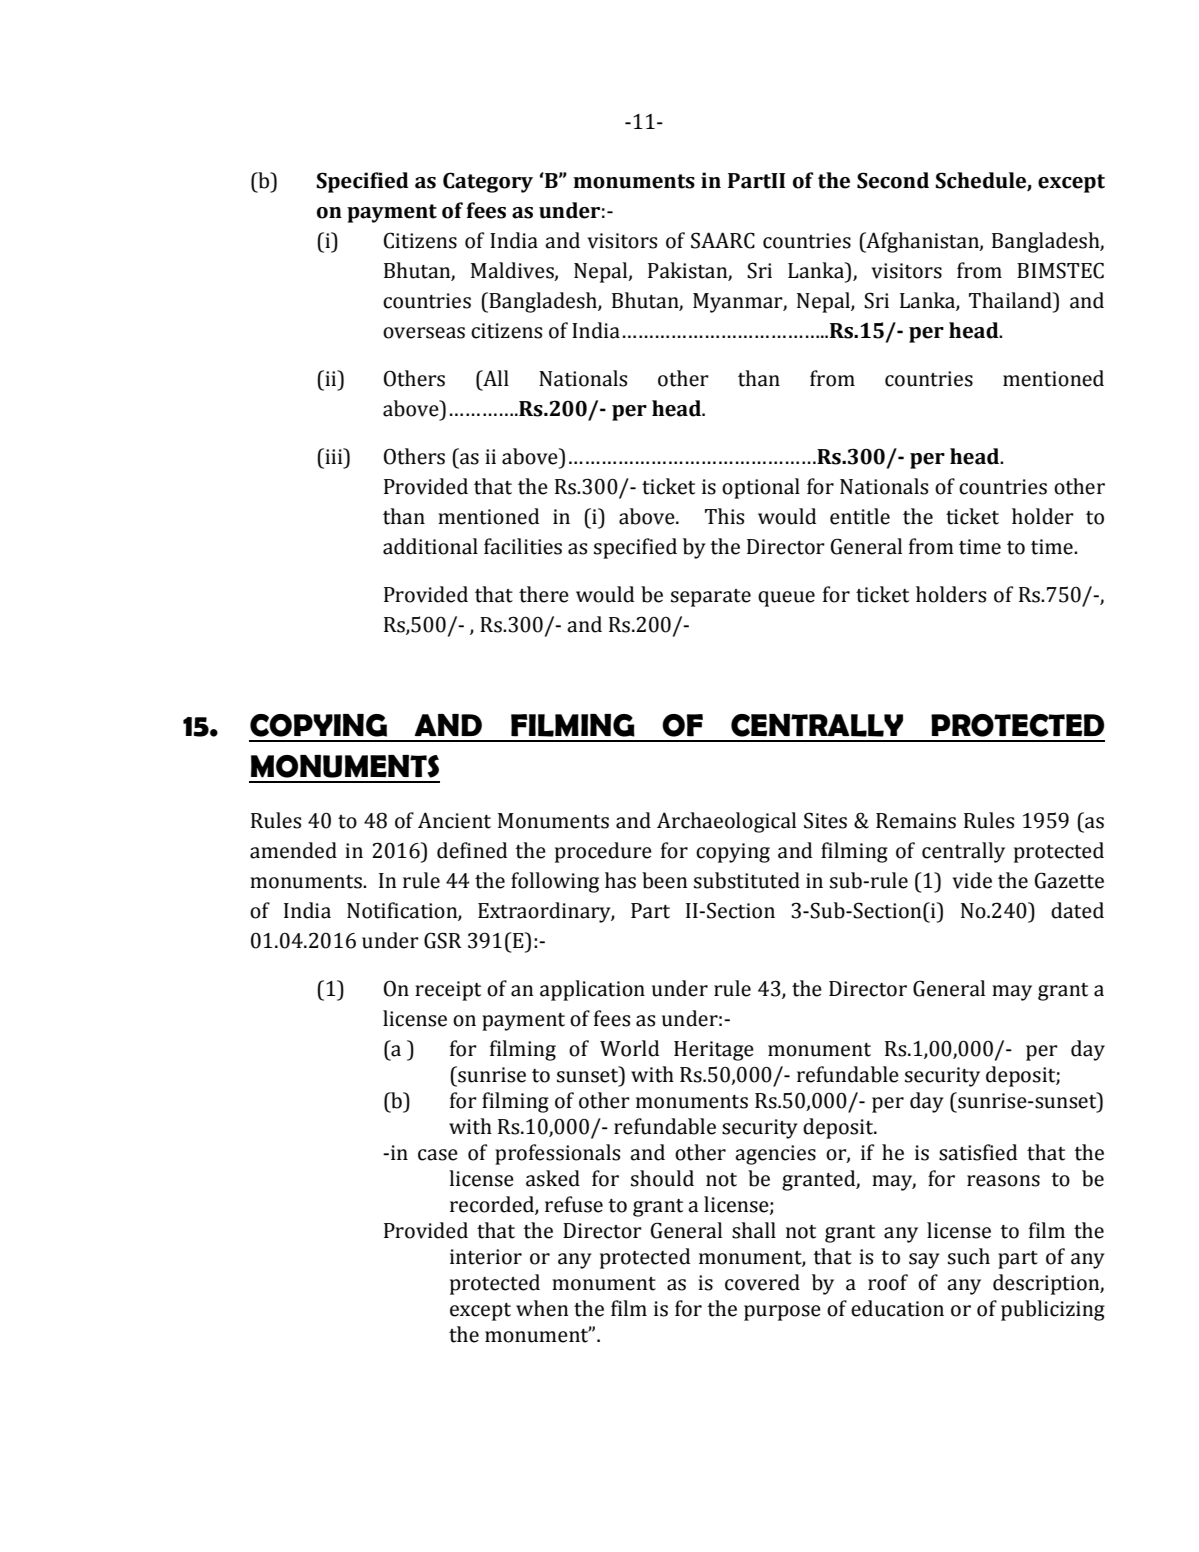 The image size is (1199, 1552). What do you see at coordinates (454, 820) in the document?
I see `Ancient` at bounding box center [454, 820].
